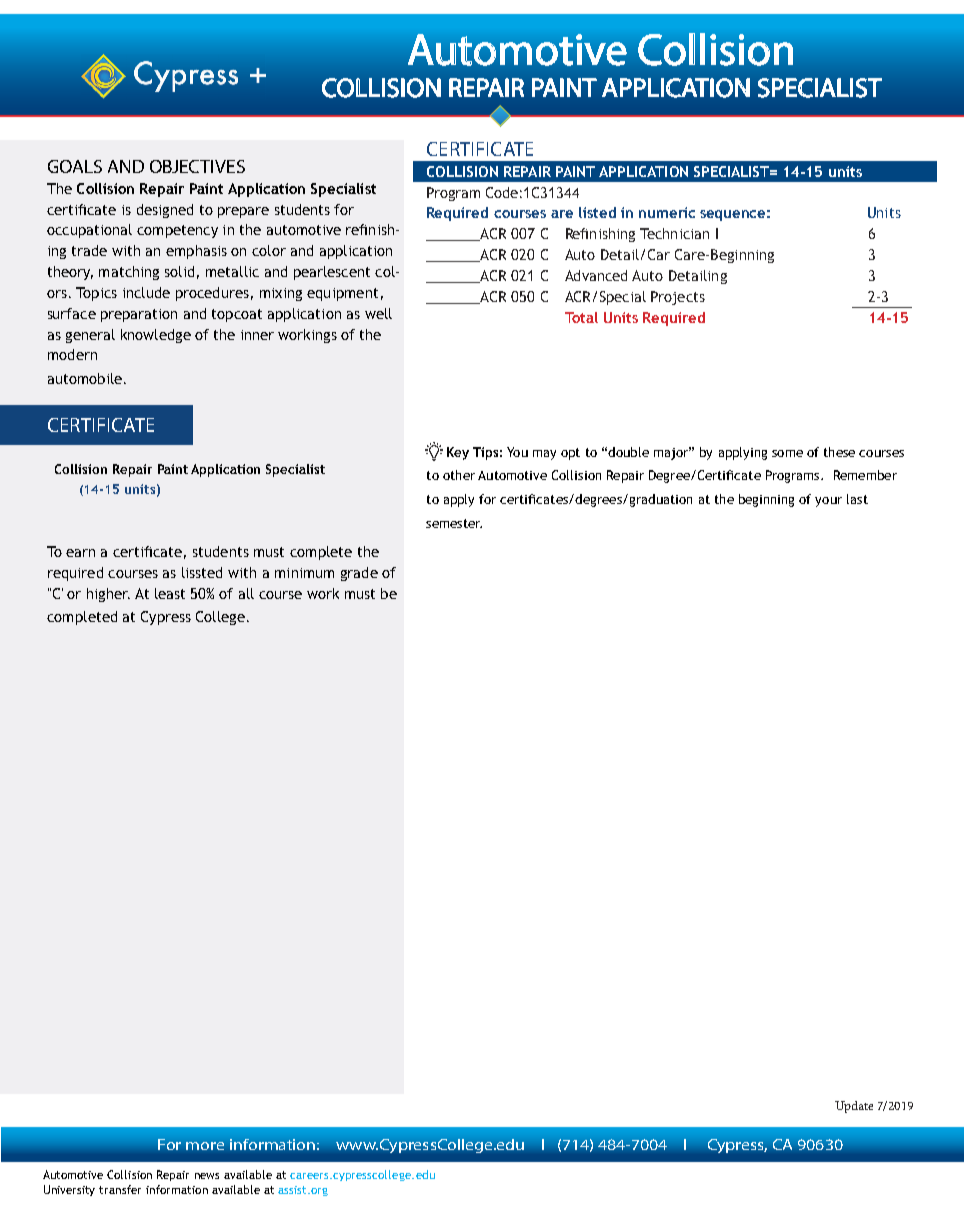  I want to click on knowledge, so click(156, 336).
